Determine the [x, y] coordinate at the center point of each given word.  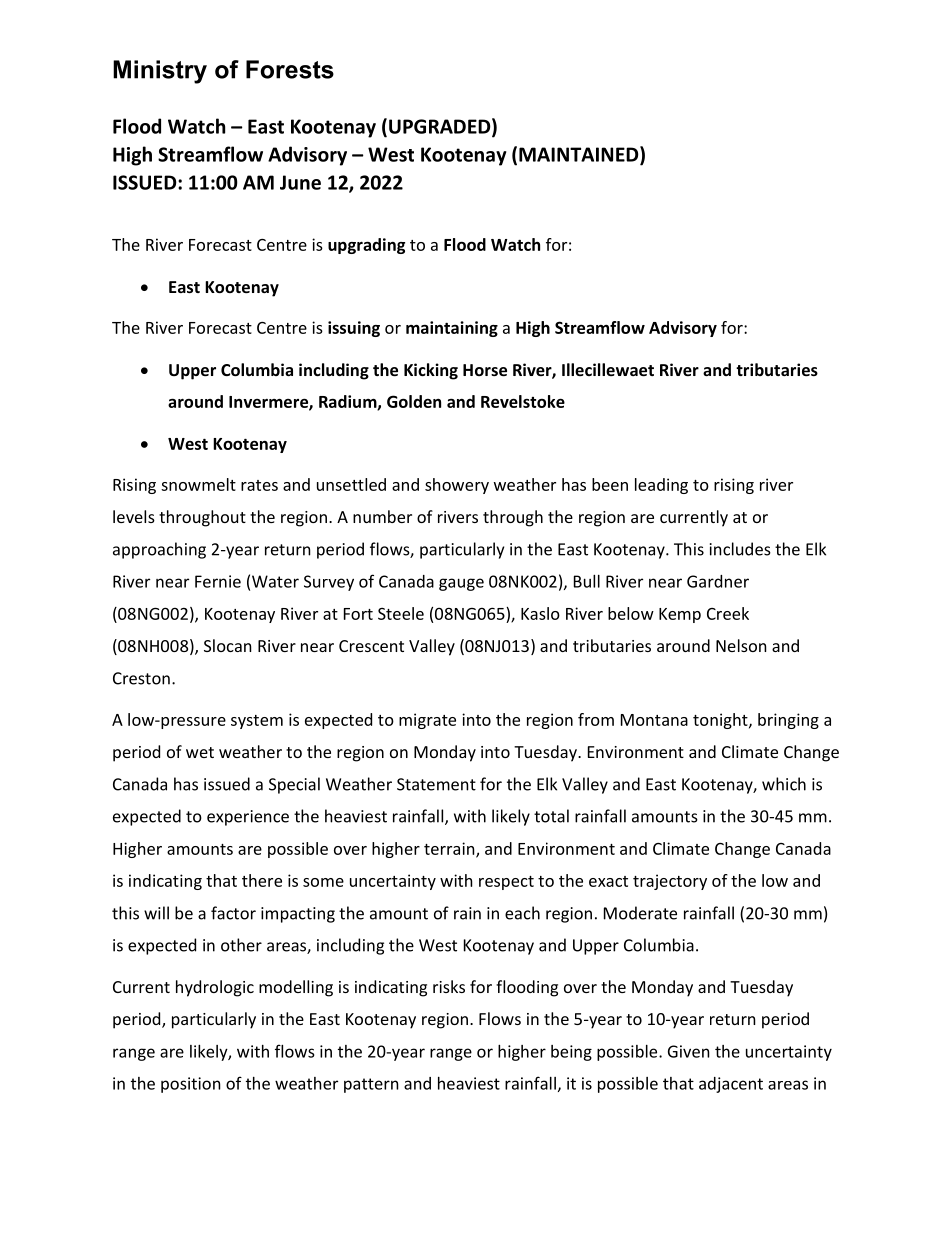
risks [449, 986]
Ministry [160, 72]
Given [689, 1051]
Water [275, 581]
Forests [290, 69]
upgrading [366, 246]
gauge [461, 584]
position [191, 1085]
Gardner [718, 581]
